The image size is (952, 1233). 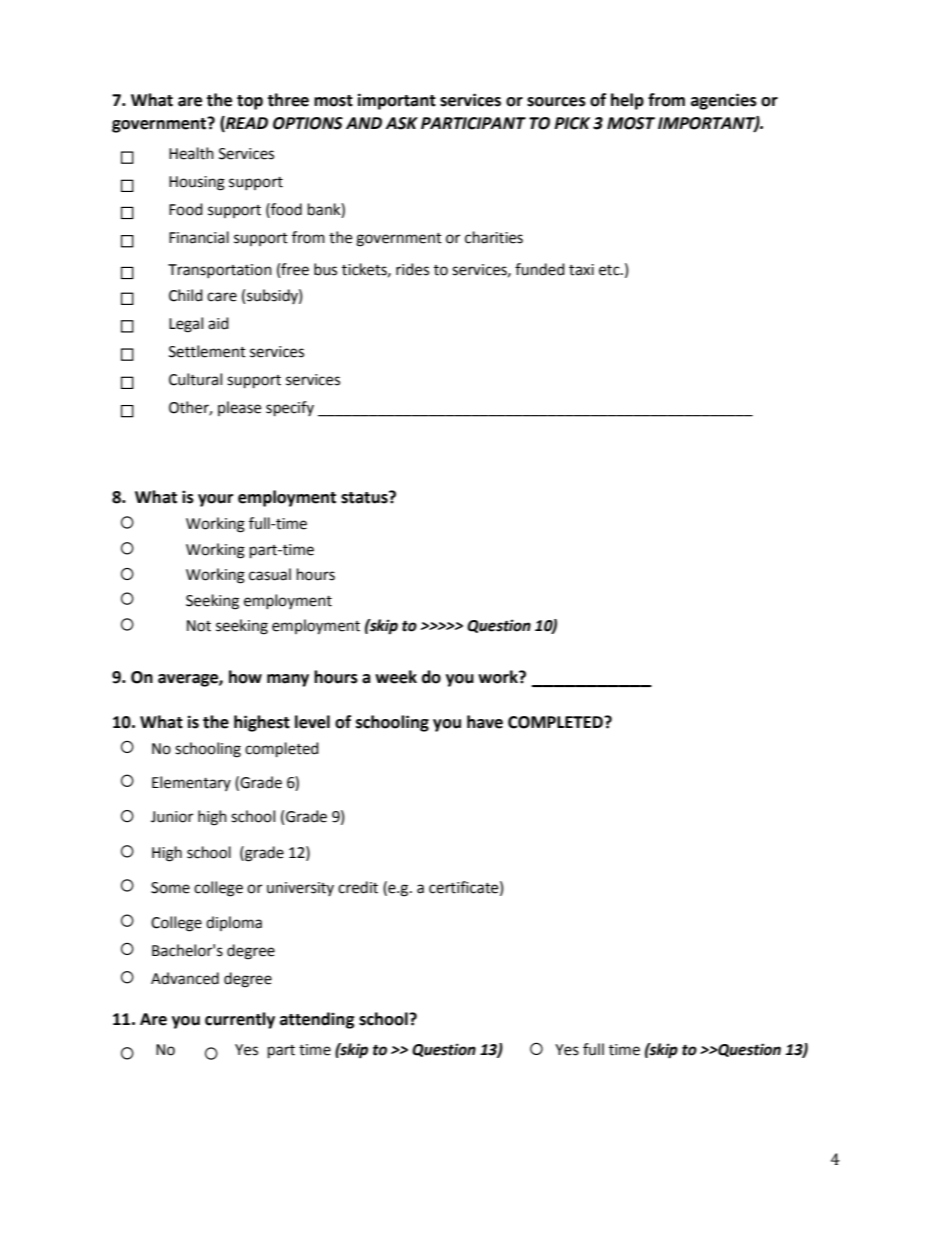 What do you see at coordinates (627, 101) in the document?
I see `help` at bounding box center [627, 101].
